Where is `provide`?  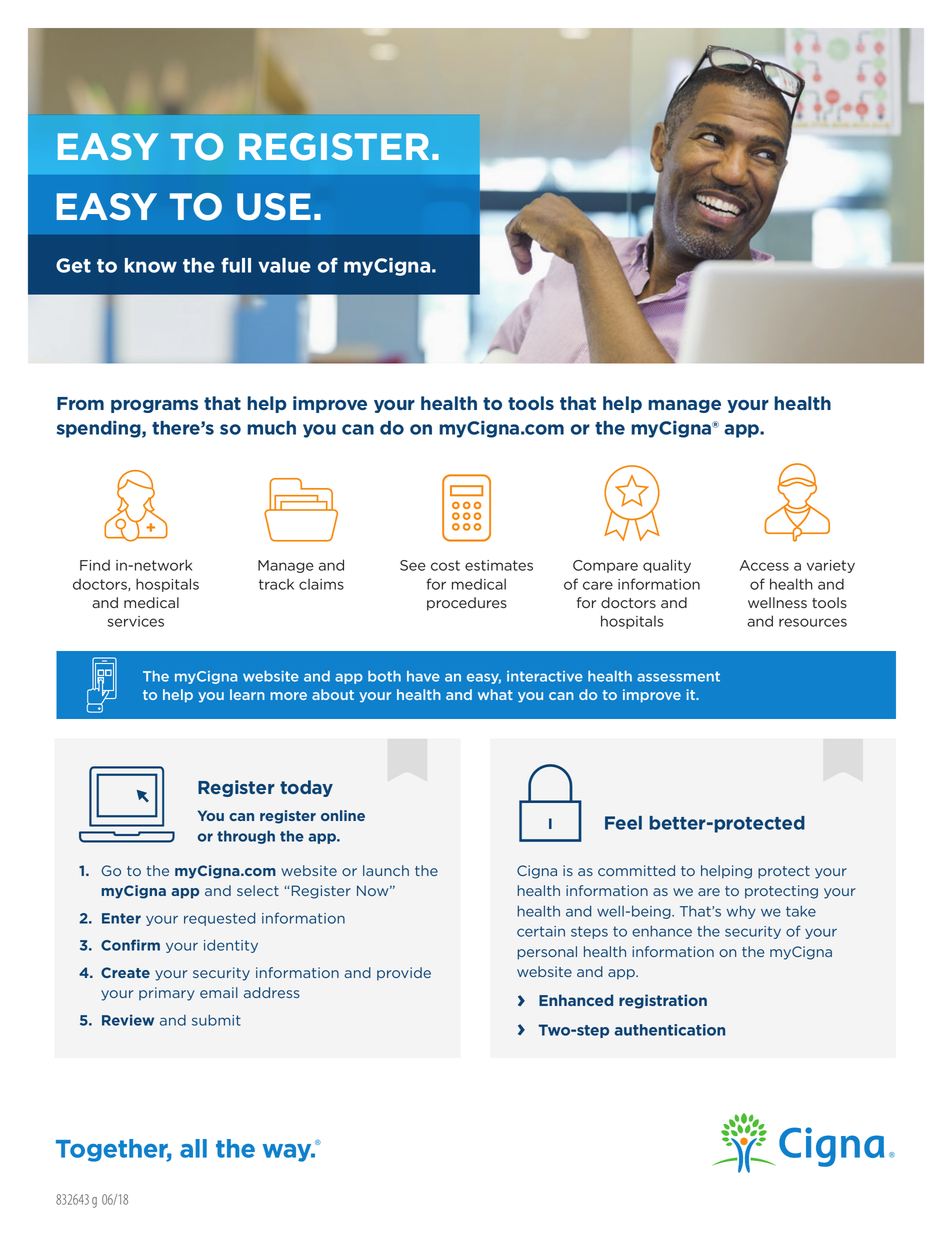
provide is located at coordinates (404, 974).
